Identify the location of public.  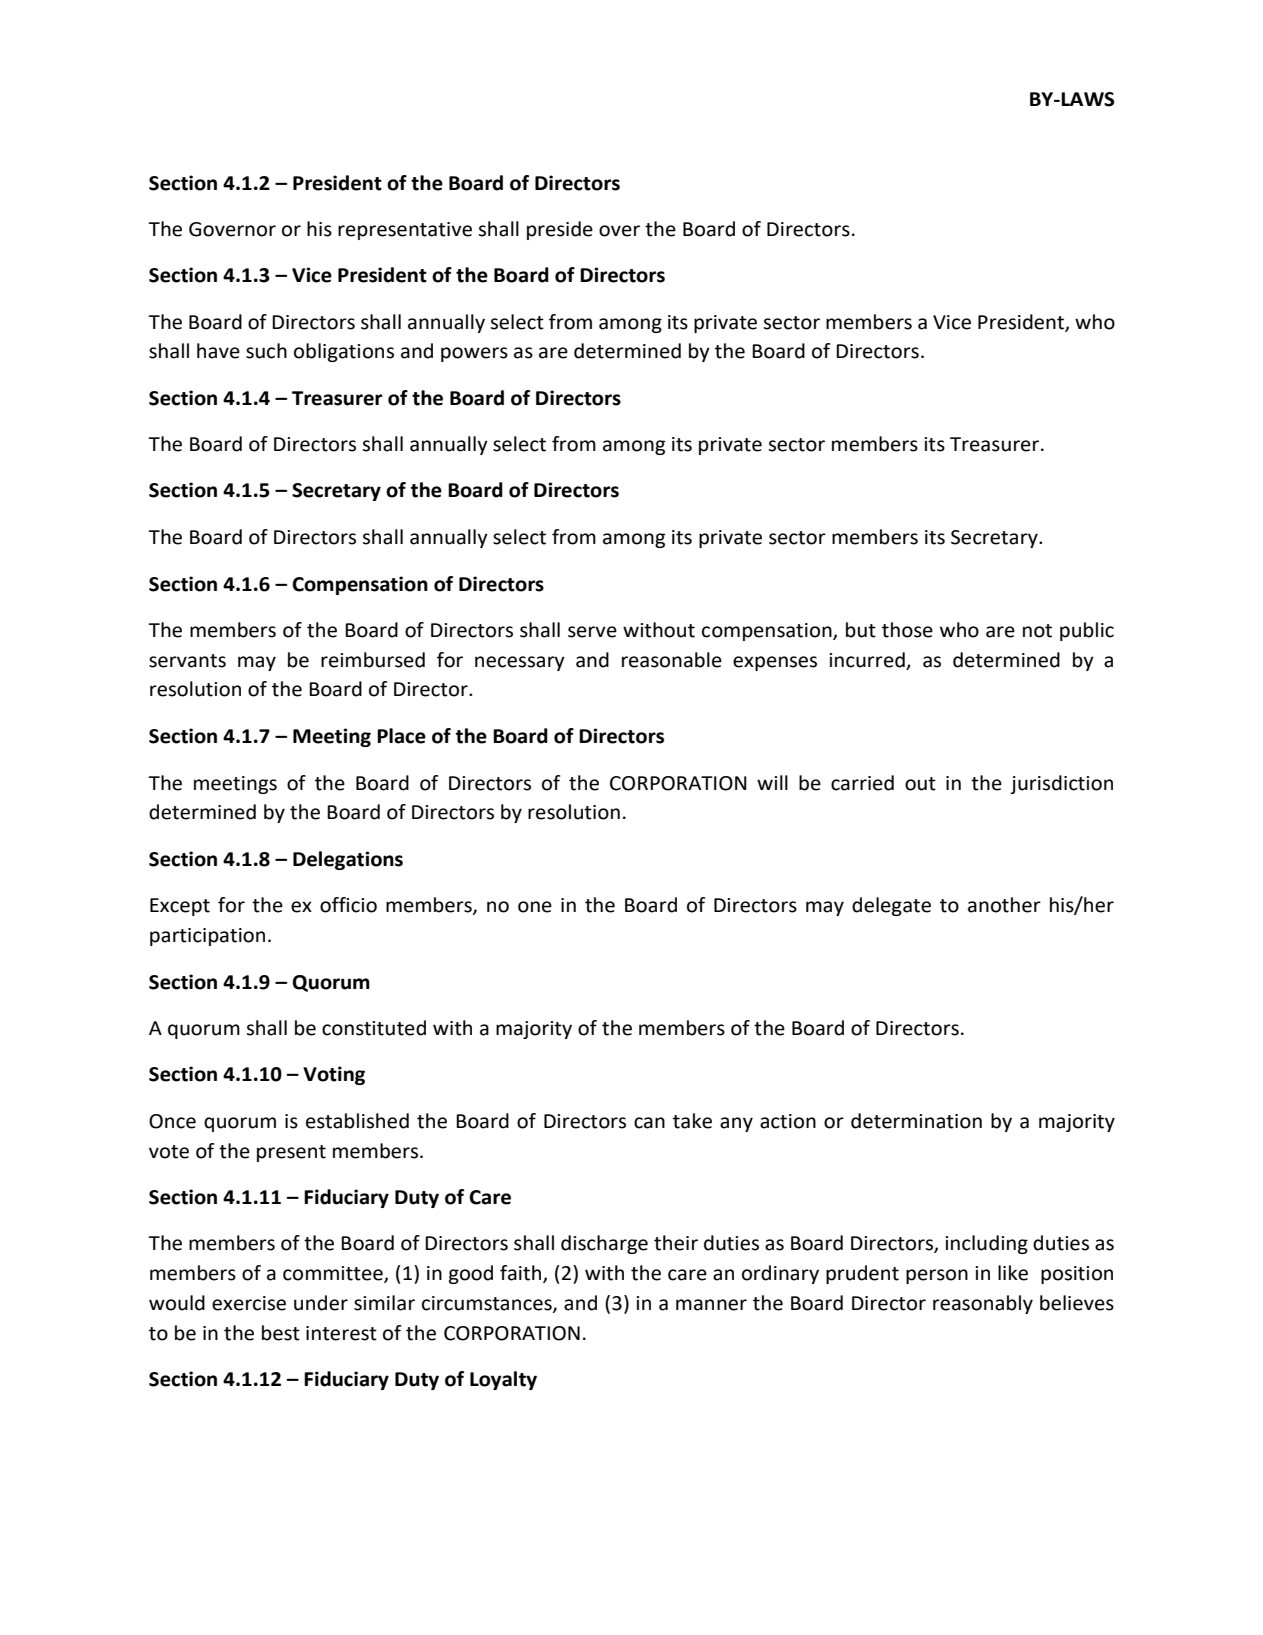
(1087, 631).
